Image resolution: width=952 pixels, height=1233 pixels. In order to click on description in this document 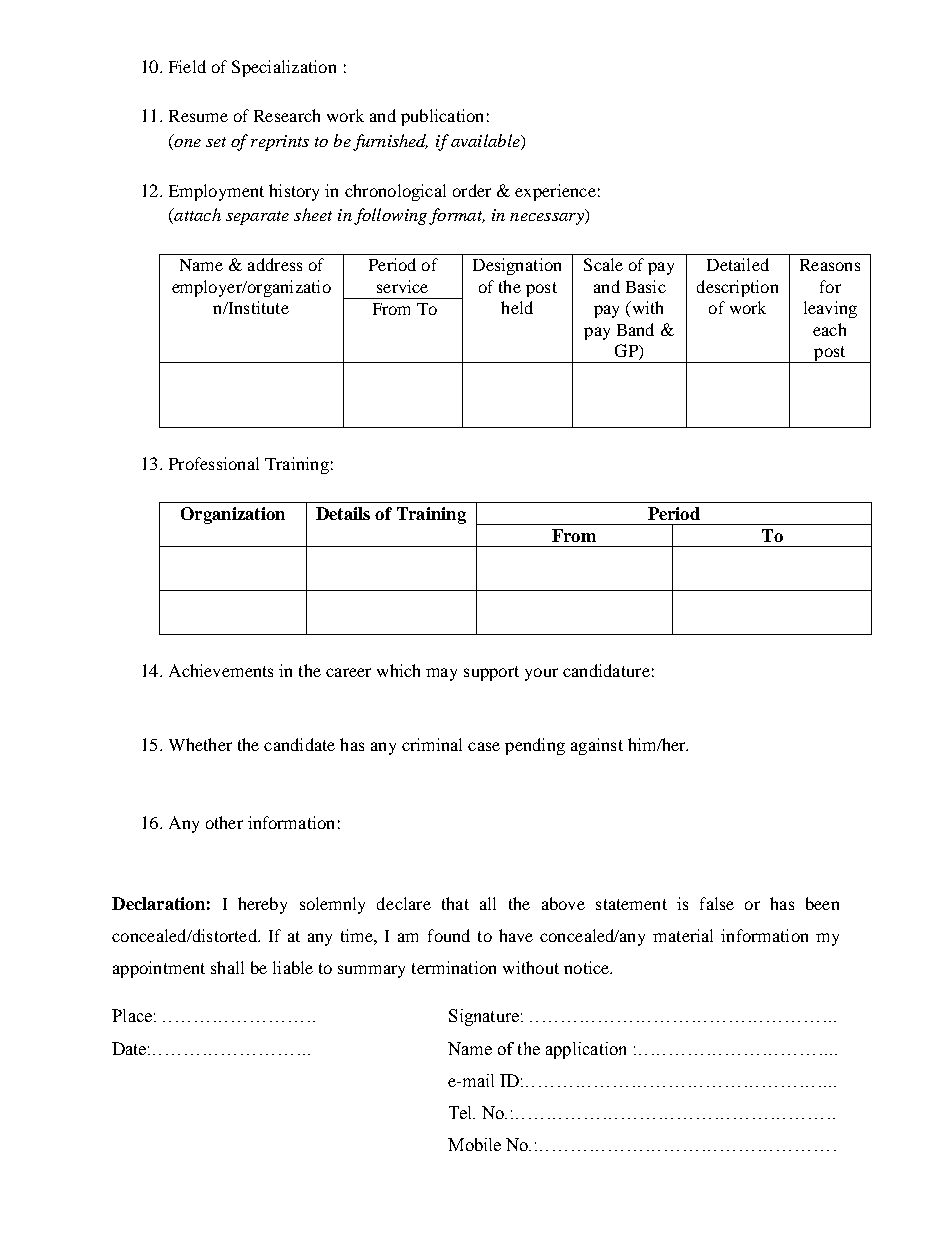, I will do `click(737, 288)`.
